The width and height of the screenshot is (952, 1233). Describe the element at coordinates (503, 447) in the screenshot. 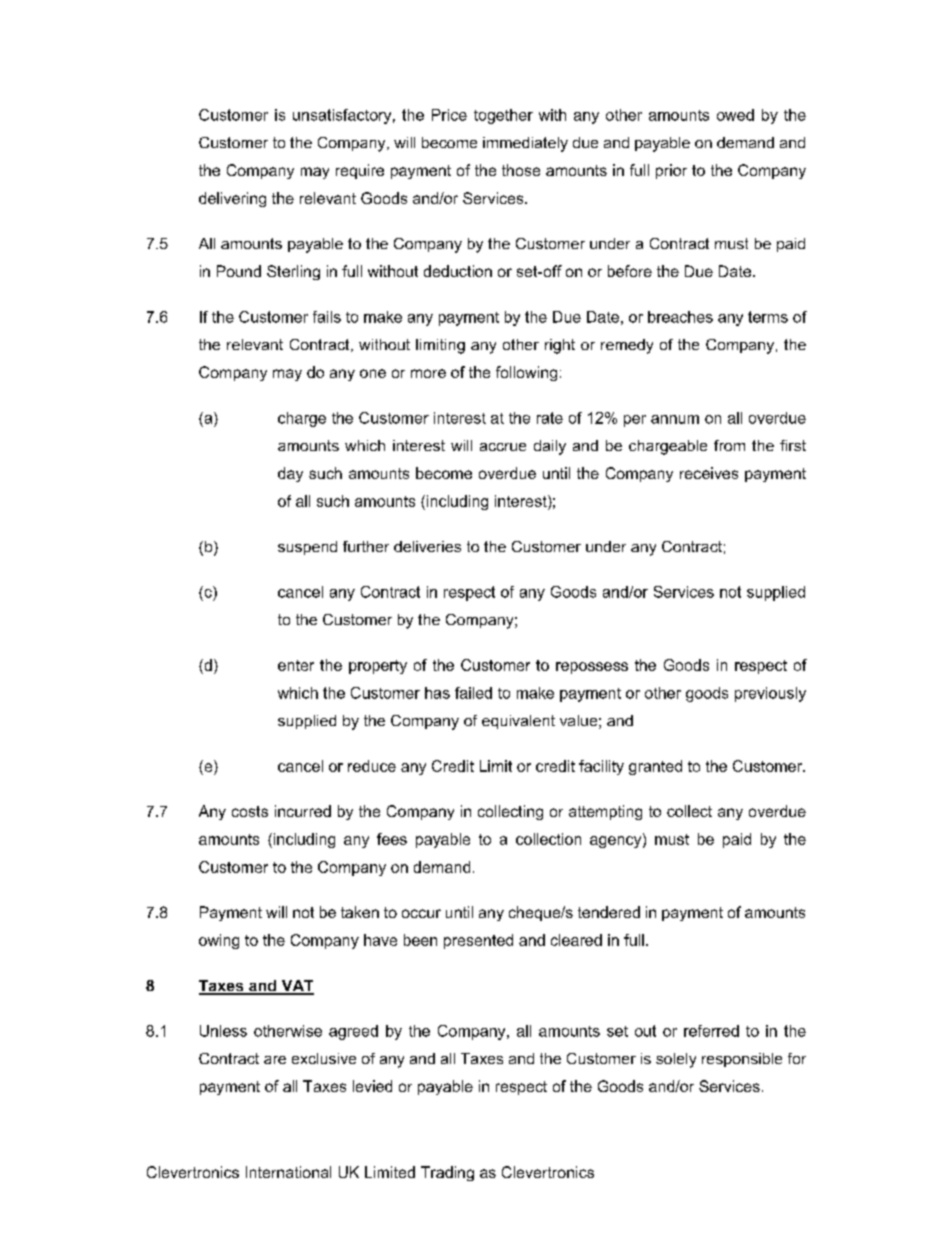

I see `accrue` at that location.
